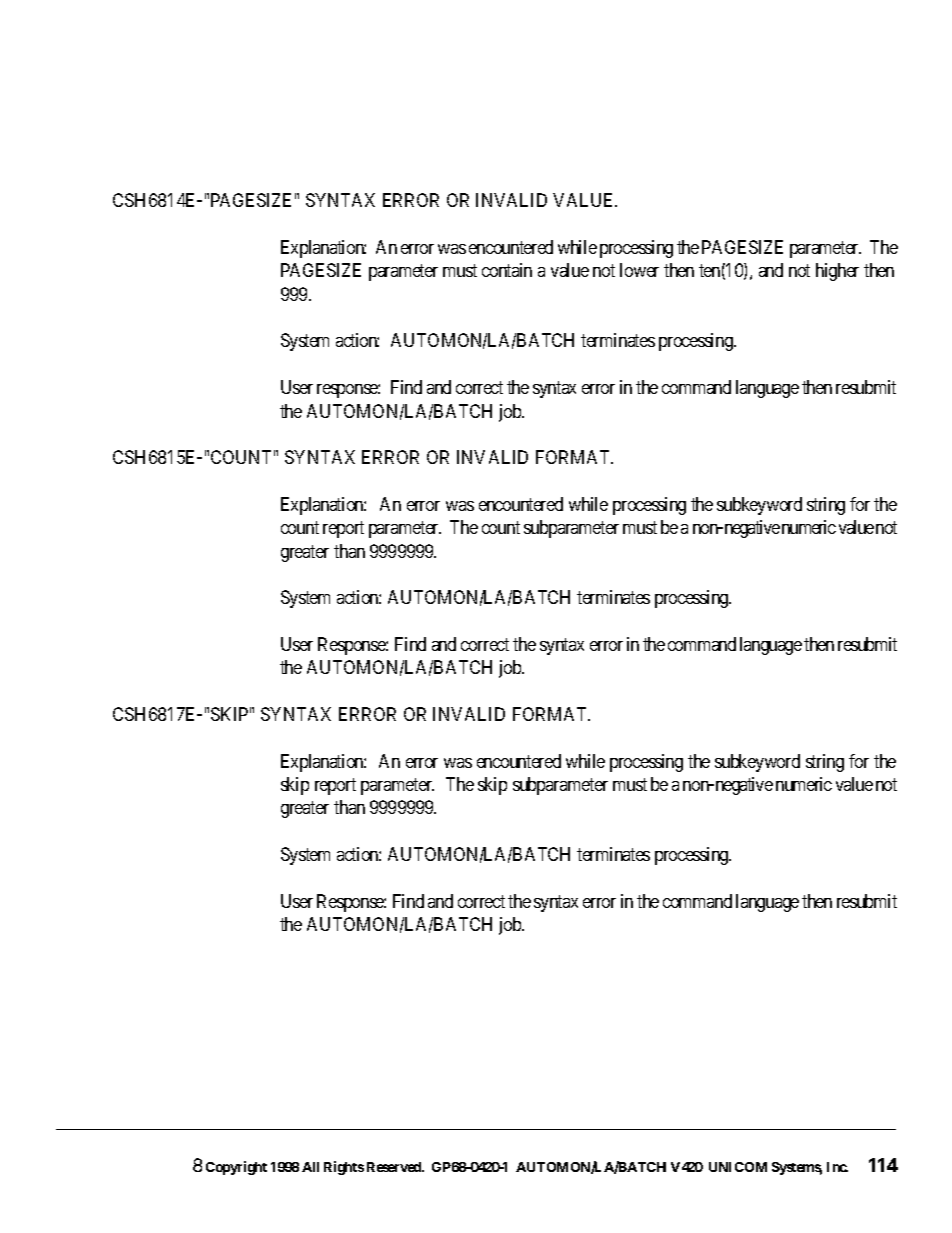 This image has width=952, height=1233. I want to click on Inc, so click(837, 1167).
